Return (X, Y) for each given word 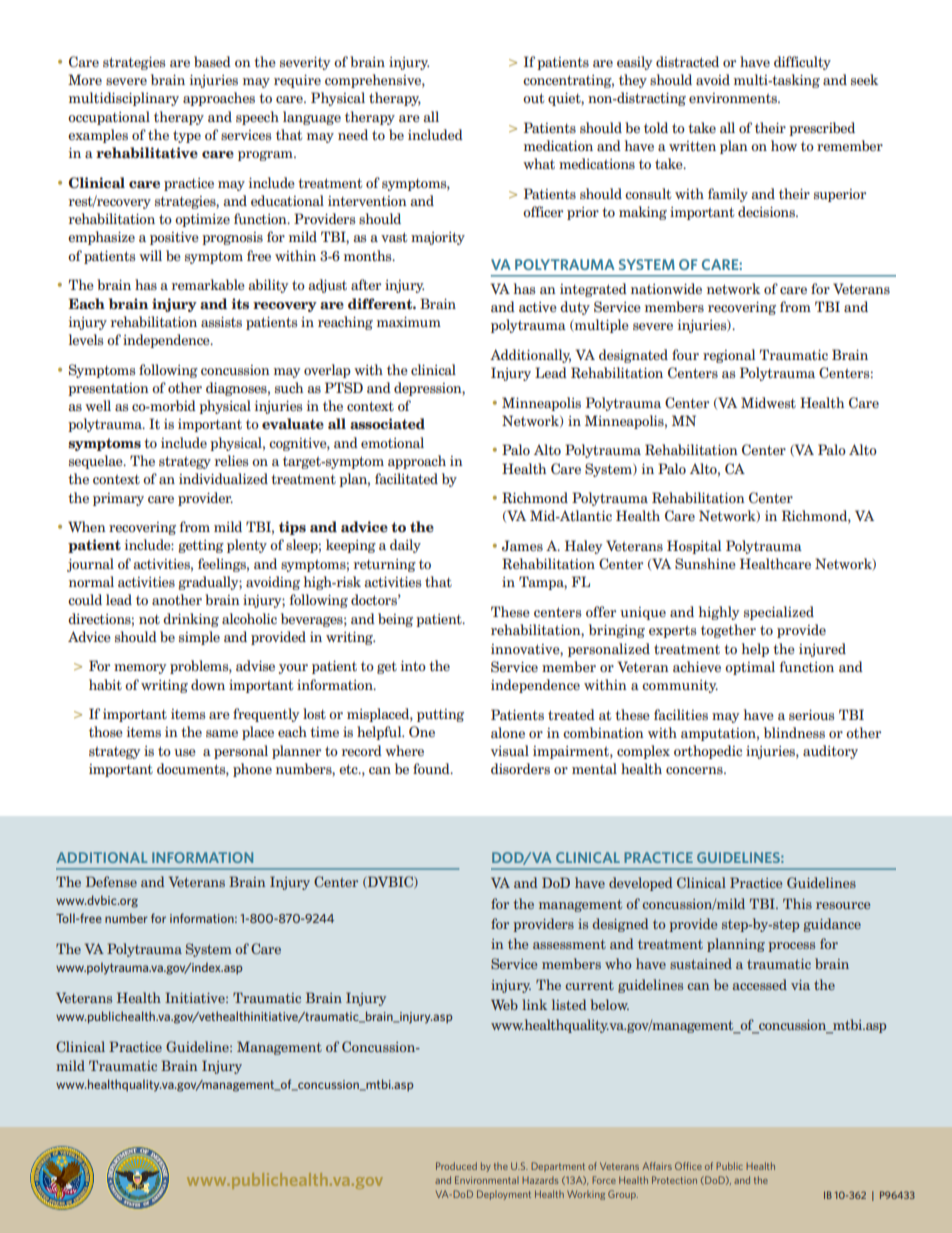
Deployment (504, 1195)
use (185, 752)
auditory (830, 752)
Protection (674, 1180)
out (533, 98)
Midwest (768, 402)
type (187, 136)
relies (231, 460)
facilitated (406, 478)
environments (734, 98)
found (432, 769)
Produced (456, 1166)
